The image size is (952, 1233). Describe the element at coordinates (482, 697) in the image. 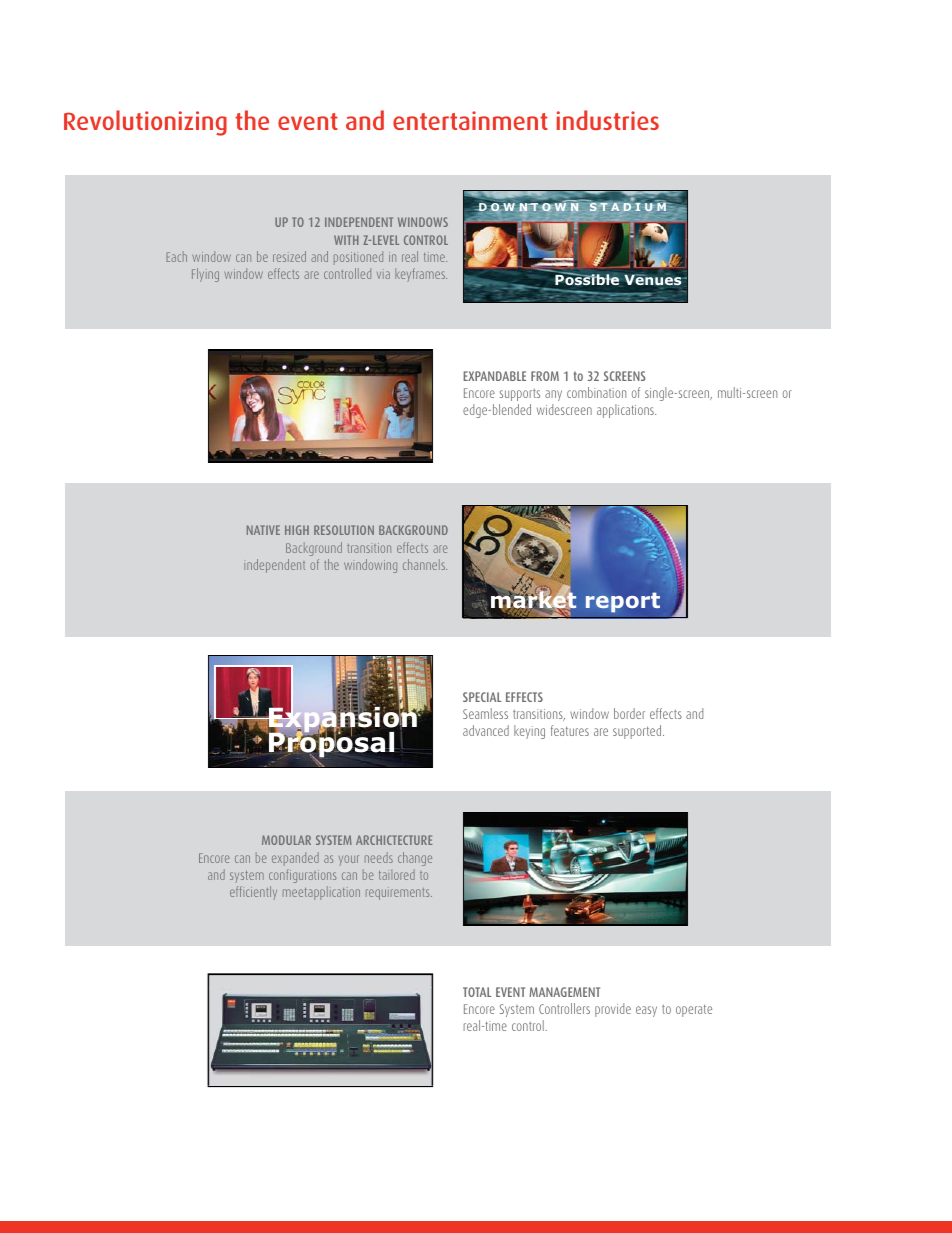

I see `SPECIAL` at that location.
